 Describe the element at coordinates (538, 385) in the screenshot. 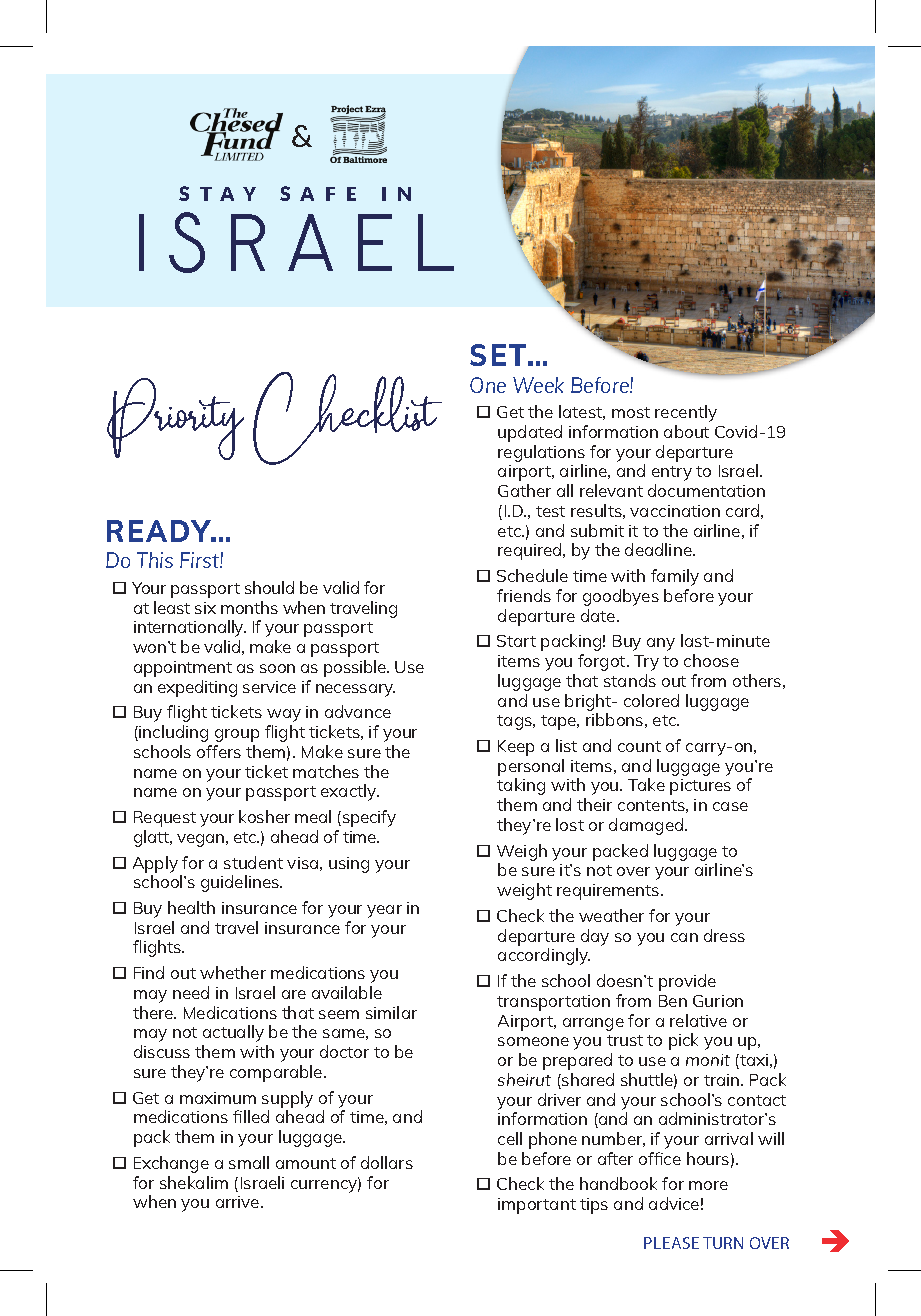

I see `Week` at that location.
